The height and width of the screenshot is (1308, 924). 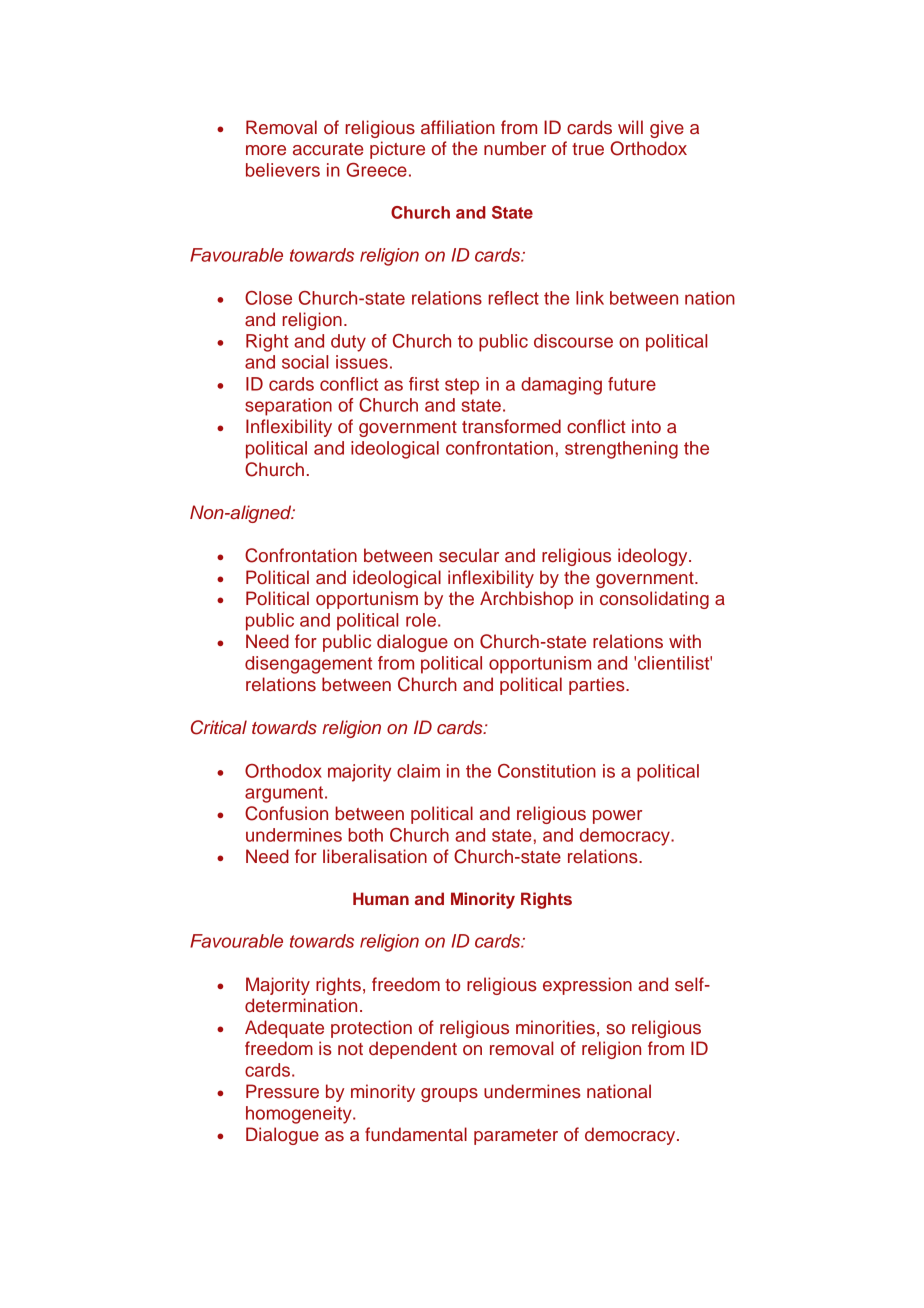 I want to click on more, so click(x=266, y=150).
